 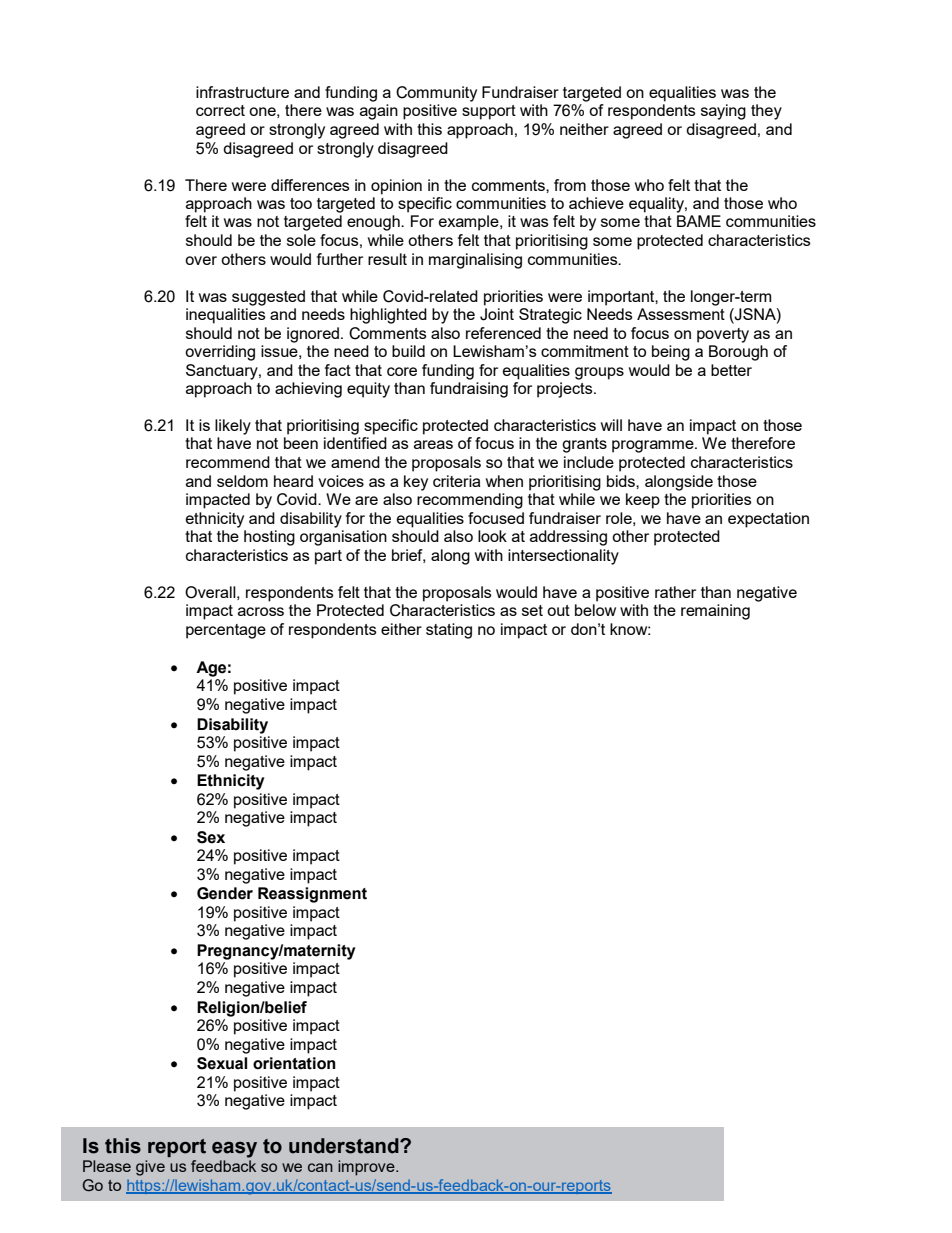 What do you see at coordinates (436, 94) in the image?
I see `Community` at bounding box center [436, 94].
